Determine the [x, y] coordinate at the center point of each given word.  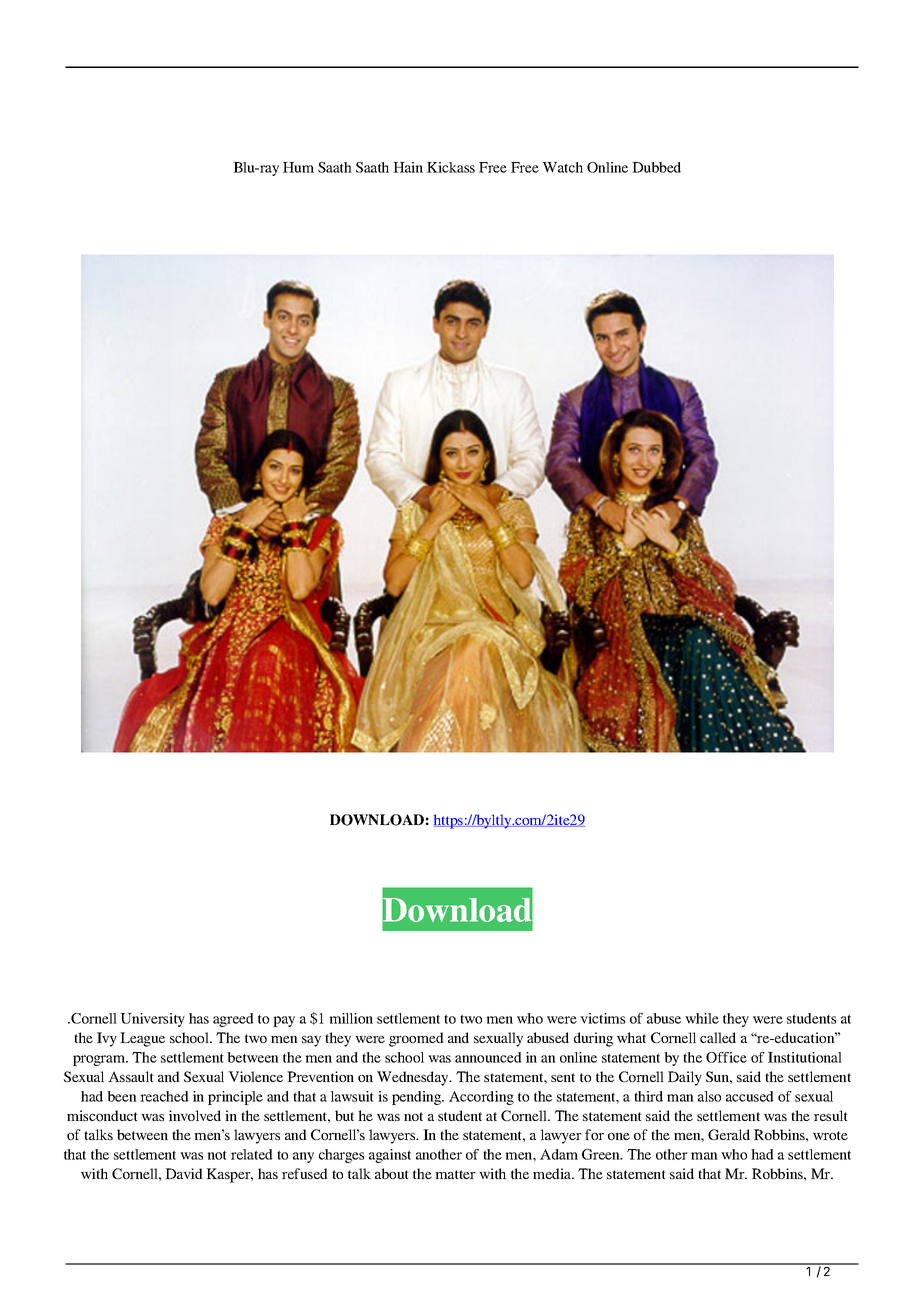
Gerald [729, 1134]
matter [455, 1174]
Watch [562, 167]
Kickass [451, 167]
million [351, 1018]
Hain [408, 167]
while [702, 1018]
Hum [298, 167]
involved [195, 1115]
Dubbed [656, 167]
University [152, 1020]
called [718, 1037]
